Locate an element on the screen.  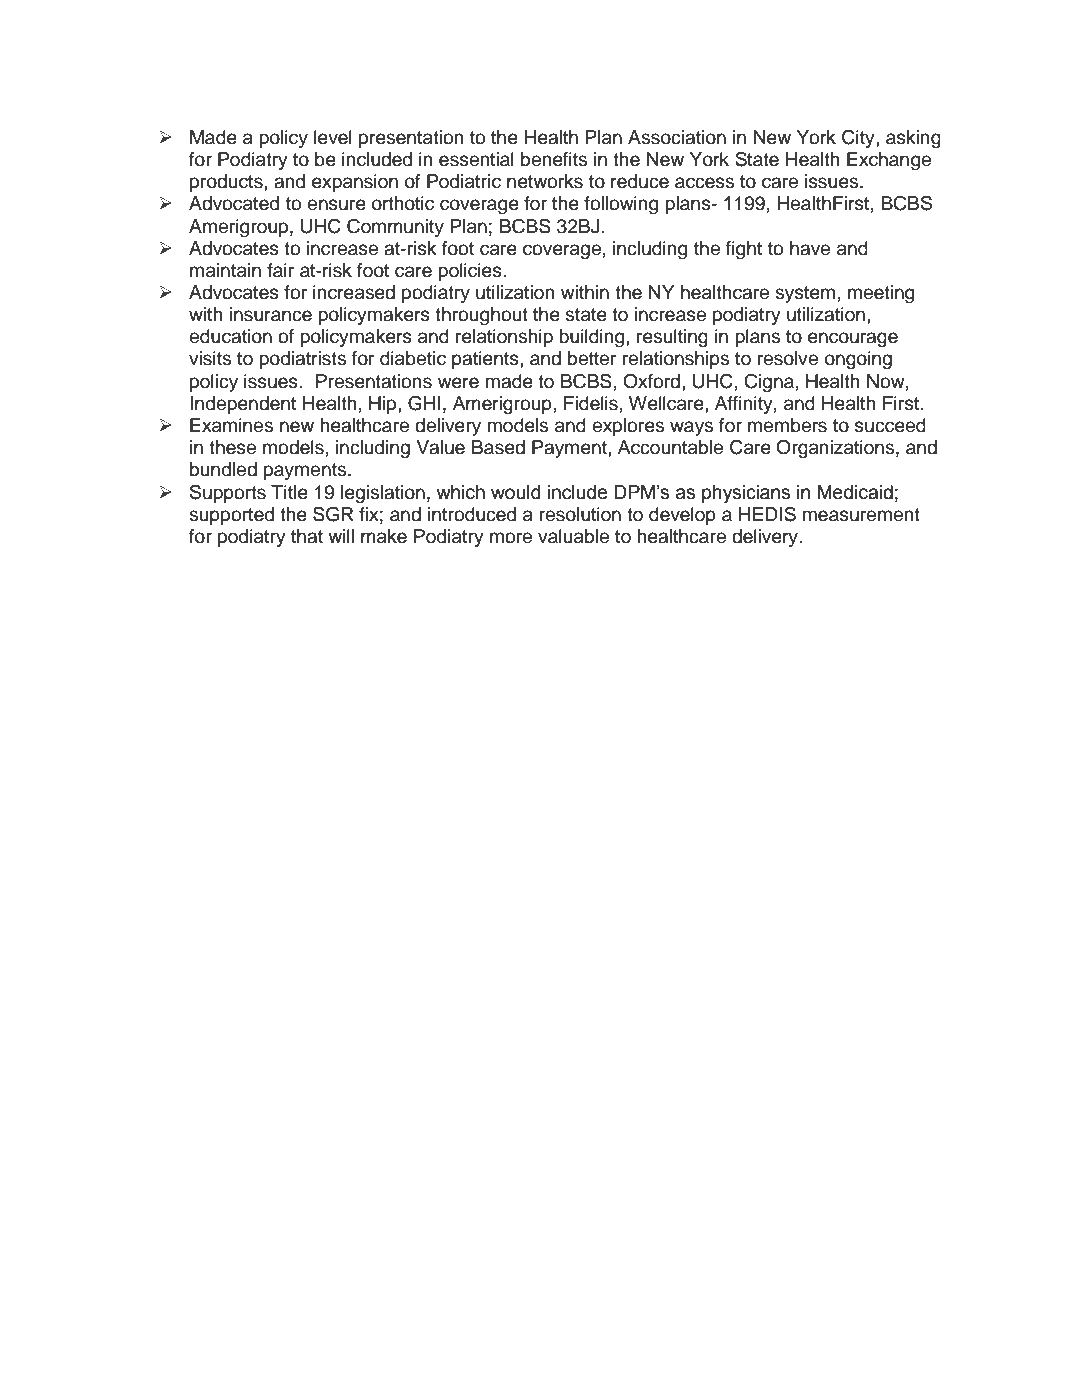
education is located at coordinates (230, 336).
